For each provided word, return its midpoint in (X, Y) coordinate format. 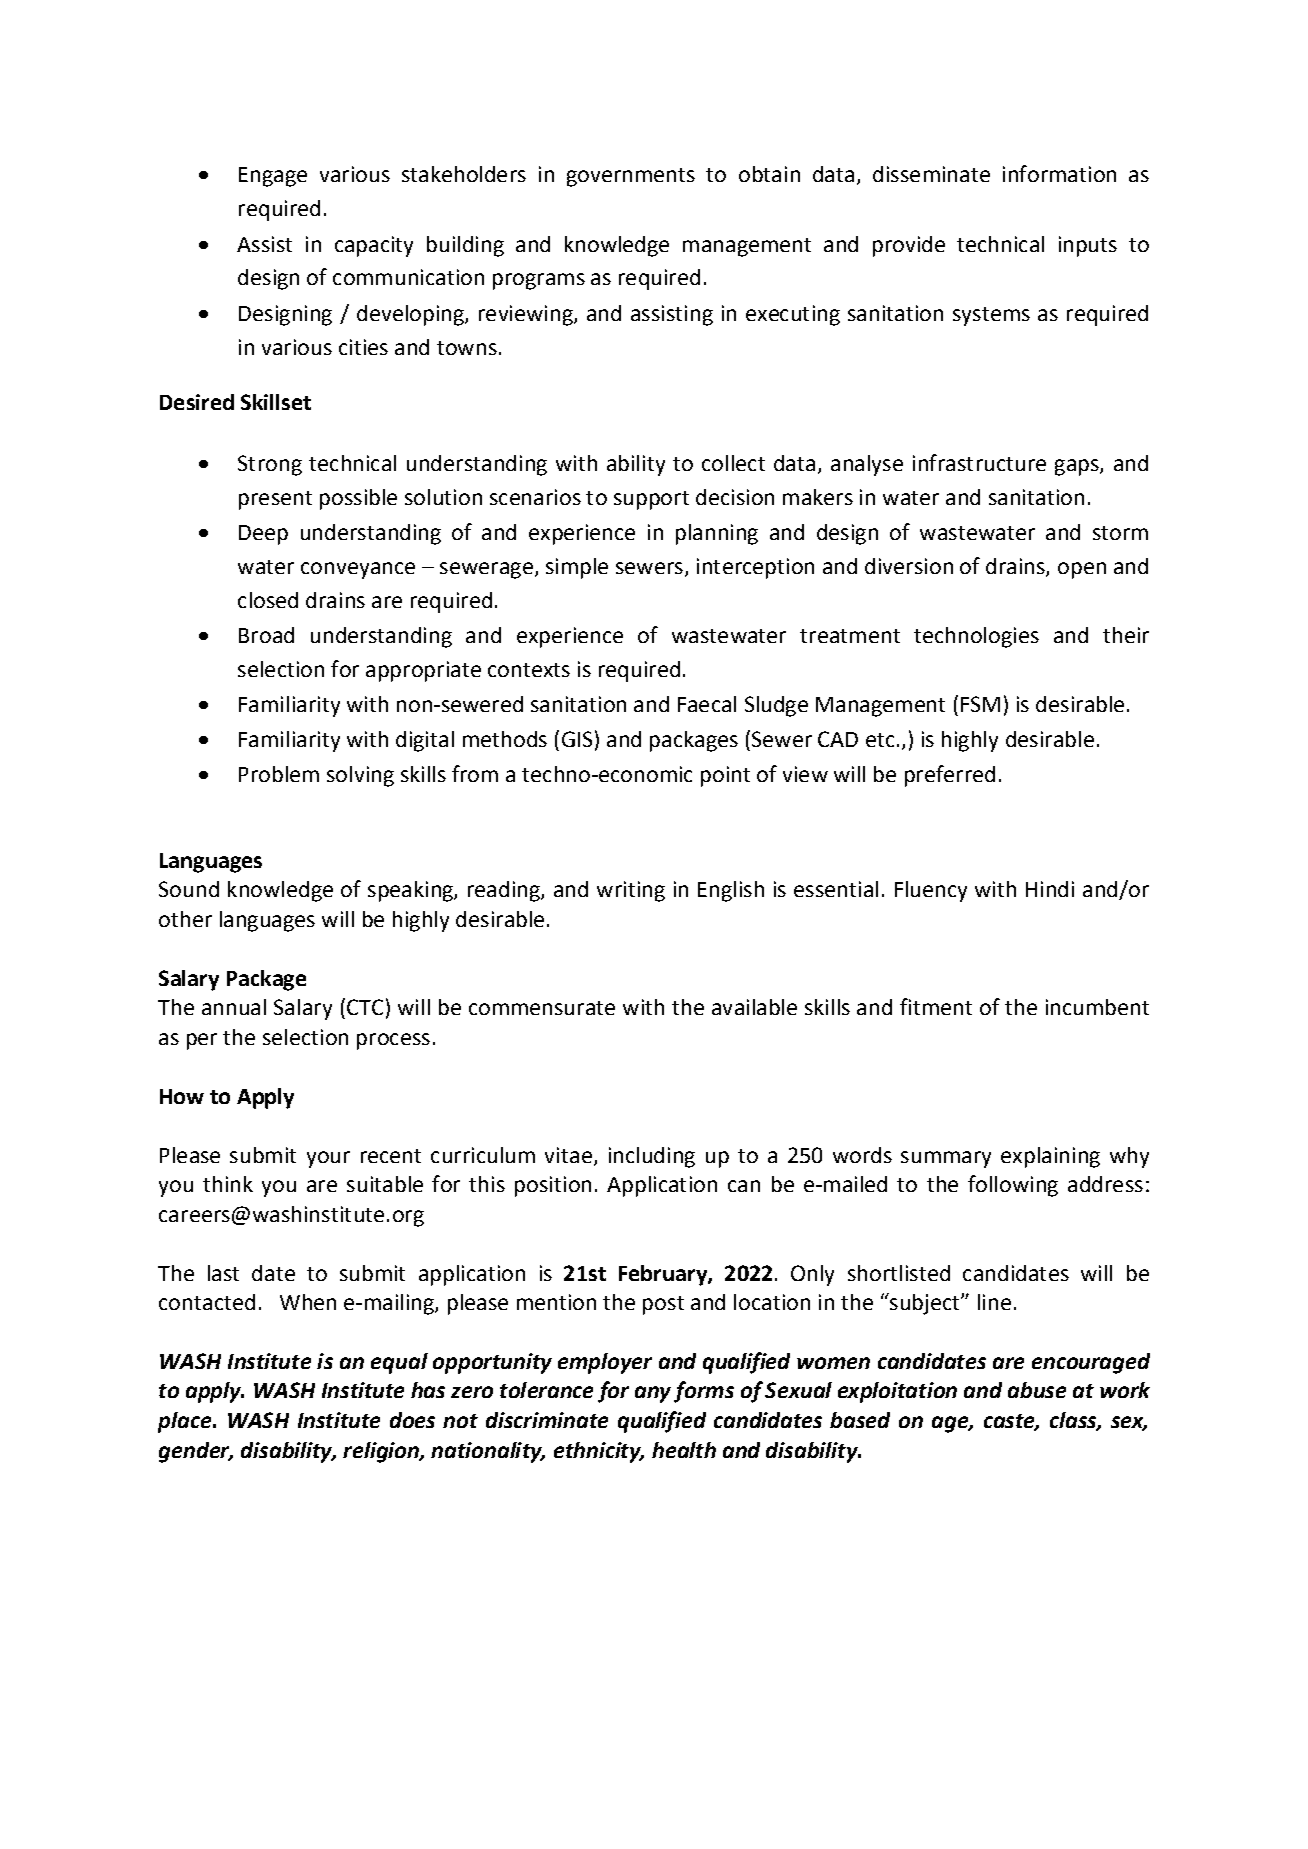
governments (631, 177)
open (1082, 570)
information (1059, 173)
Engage (273, 177)
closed (268, 600)
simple (577, 568)
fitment (936, 1006)
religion (382, 1452)
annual (234, 1007)
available (754, 1007)
